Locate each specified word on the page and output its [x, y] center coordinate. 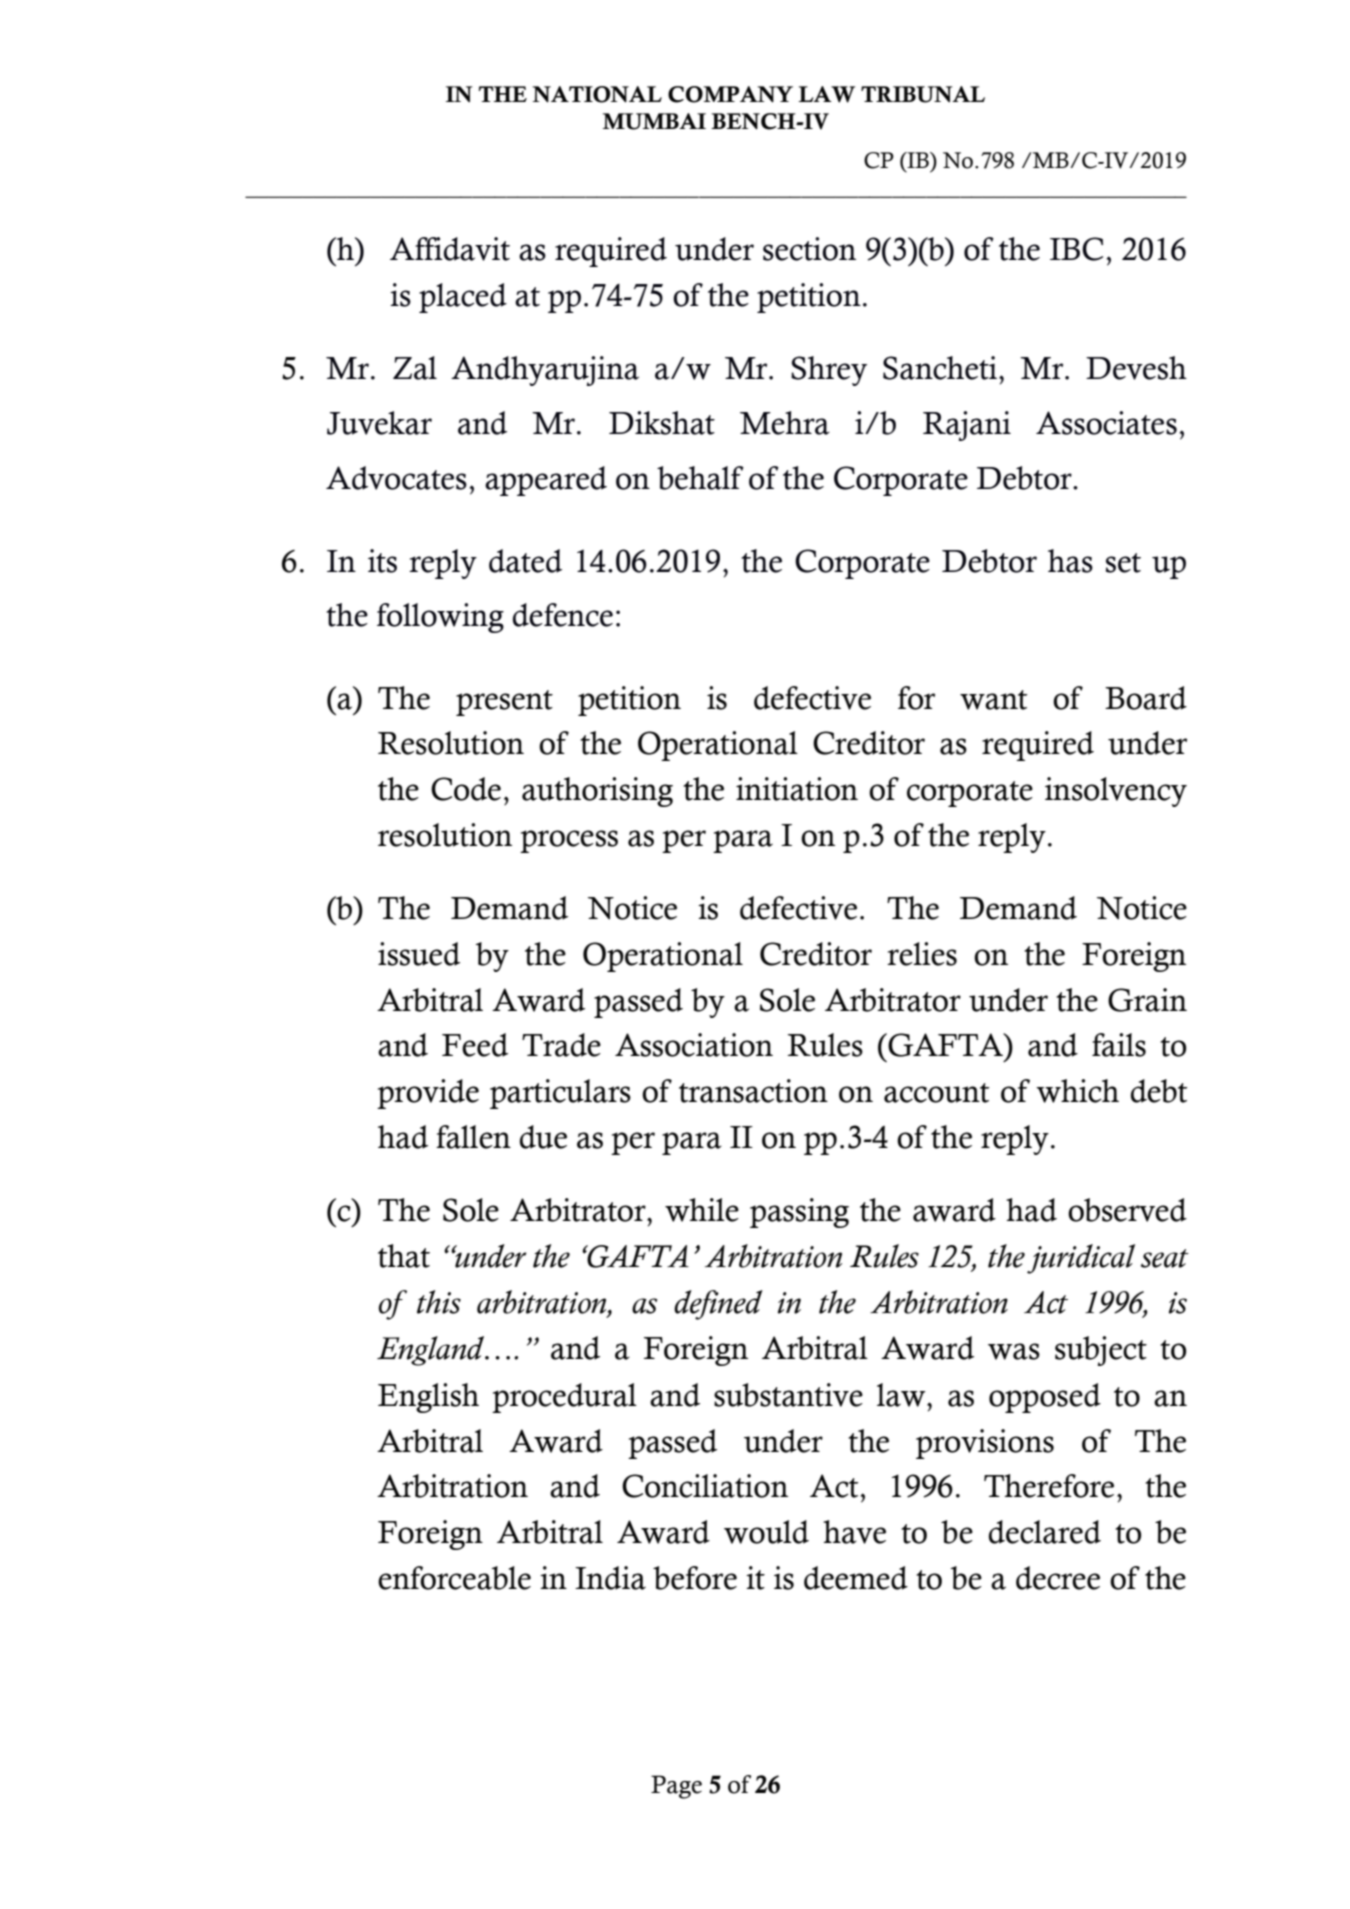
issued [419, 954]
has [1070, 561]
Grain [1147, 1000]
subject [1101, 1351]
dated [525, 561]
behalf [700, 478]
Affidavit [450, 249]
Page [676, 1787]
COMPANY [730, 94]
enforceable [454, 1578]
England [432, 1351]
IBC [1076, 249]
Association [694, 1045]
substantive [788, 1395]
